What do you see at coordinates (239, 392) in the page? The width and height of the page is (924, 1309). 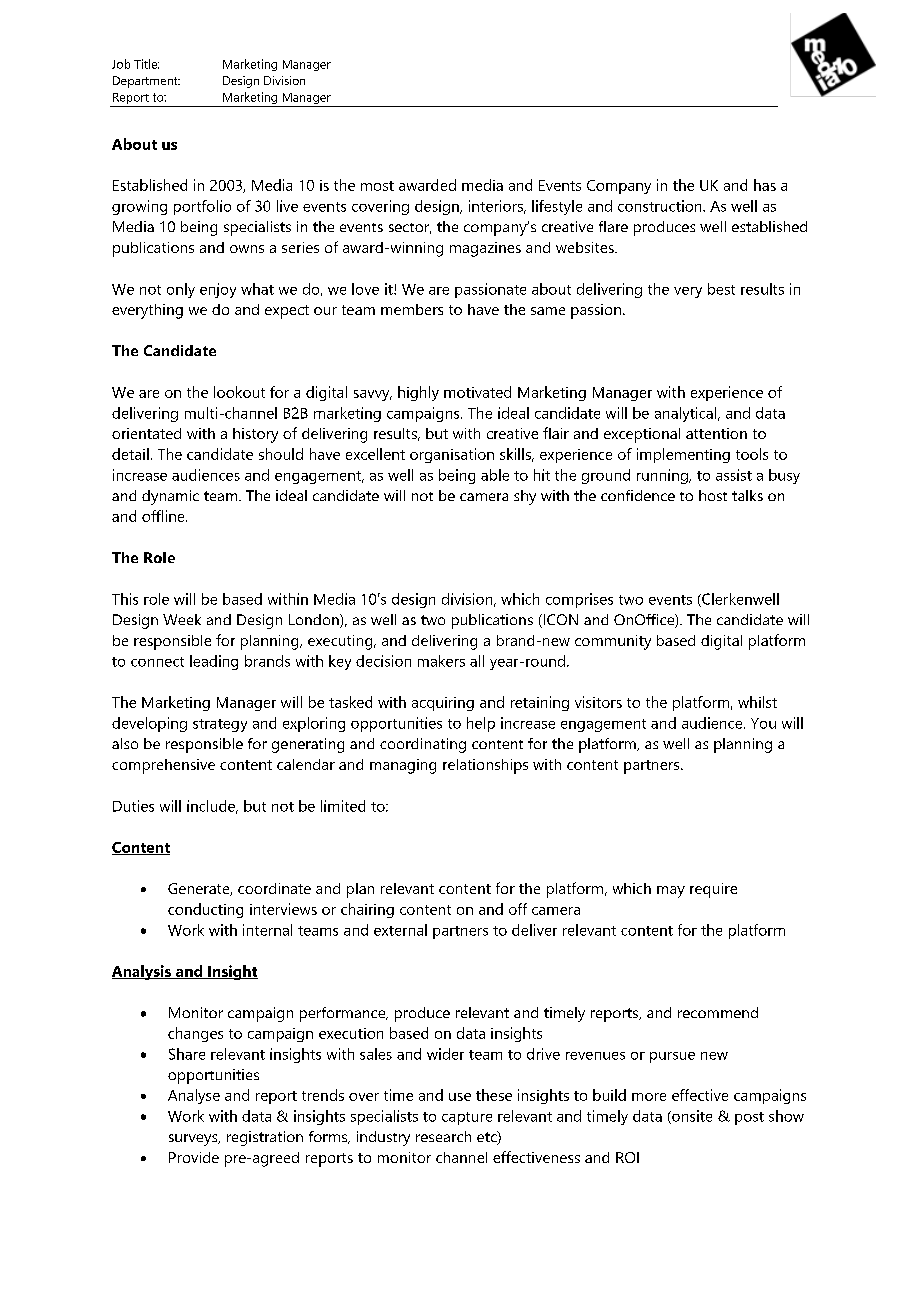 I see `lookout` at bounding box center [239, 392].
